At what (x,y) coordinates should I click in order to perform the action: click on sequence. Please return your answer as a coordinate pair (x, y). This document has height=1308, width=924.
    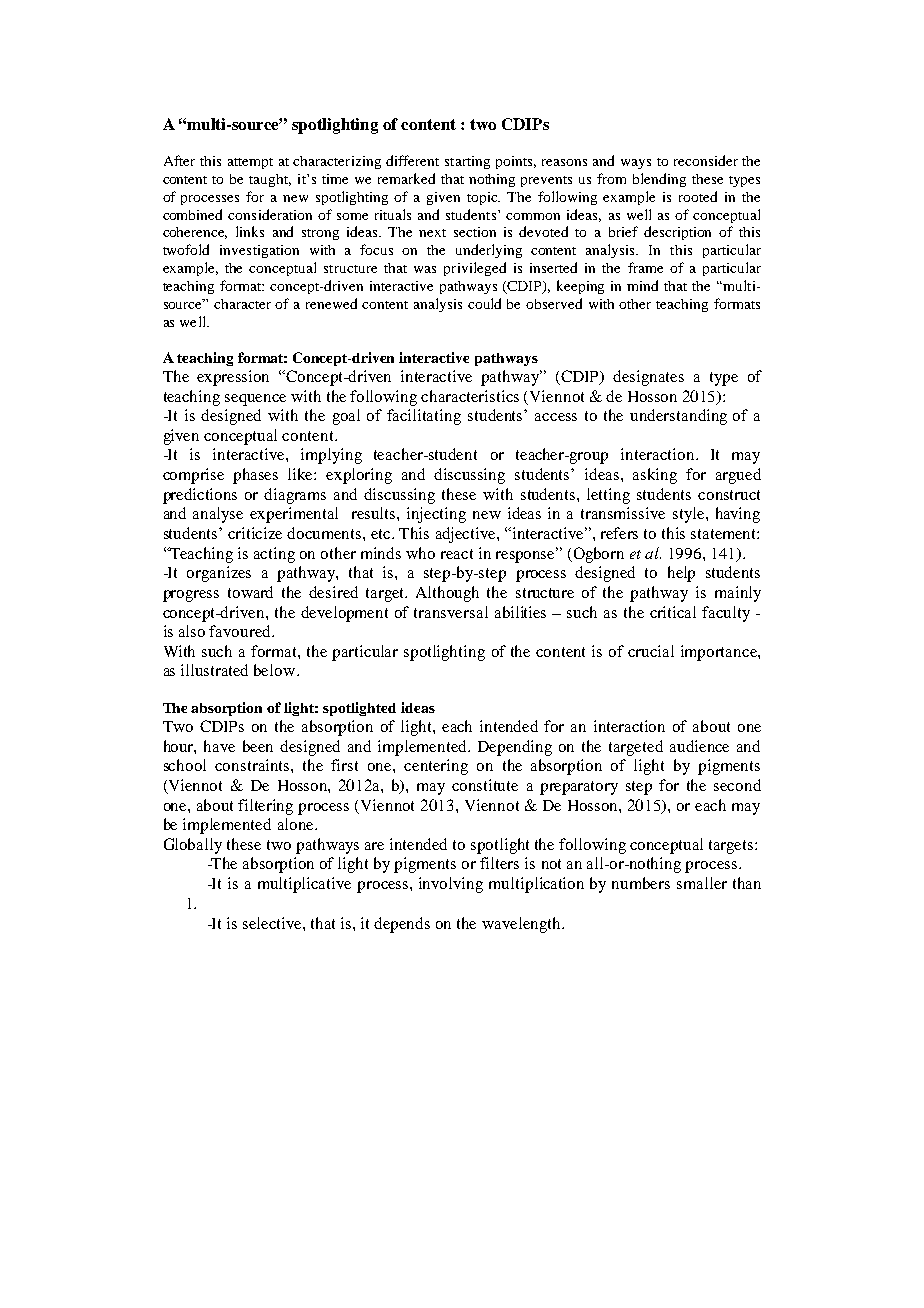
    Looking at the image, I should click on (255, 400).
